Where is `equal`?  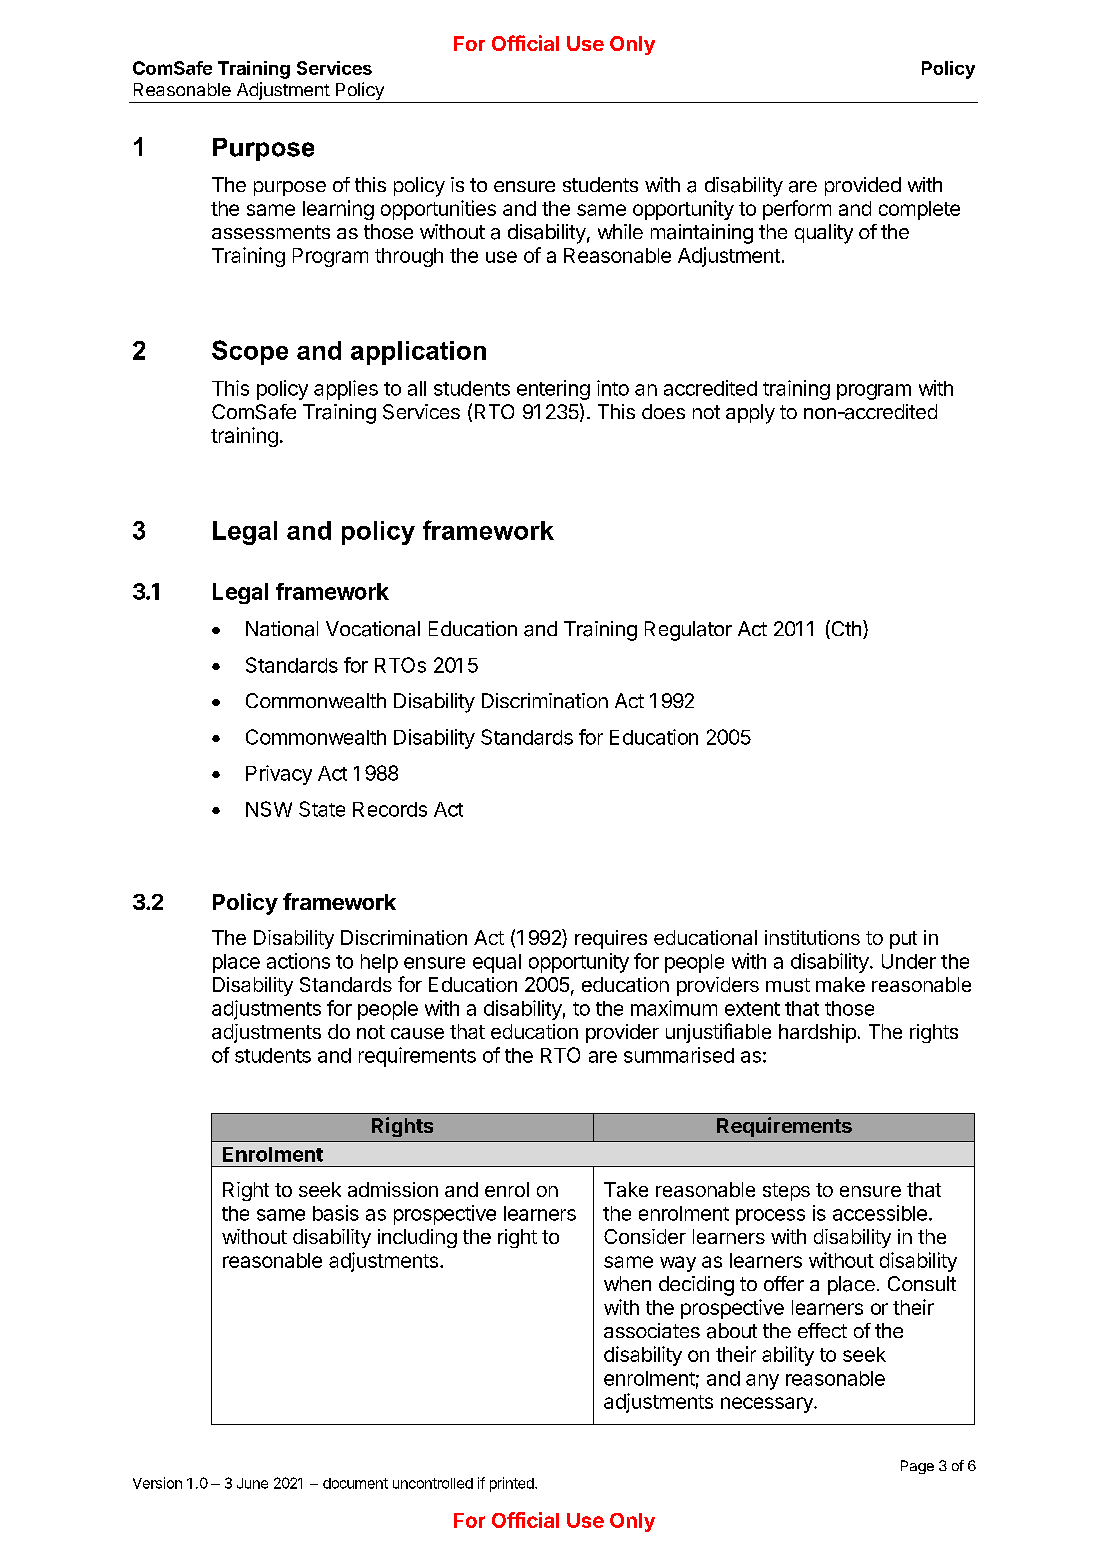 equal is located at coordinates (497, 963).
